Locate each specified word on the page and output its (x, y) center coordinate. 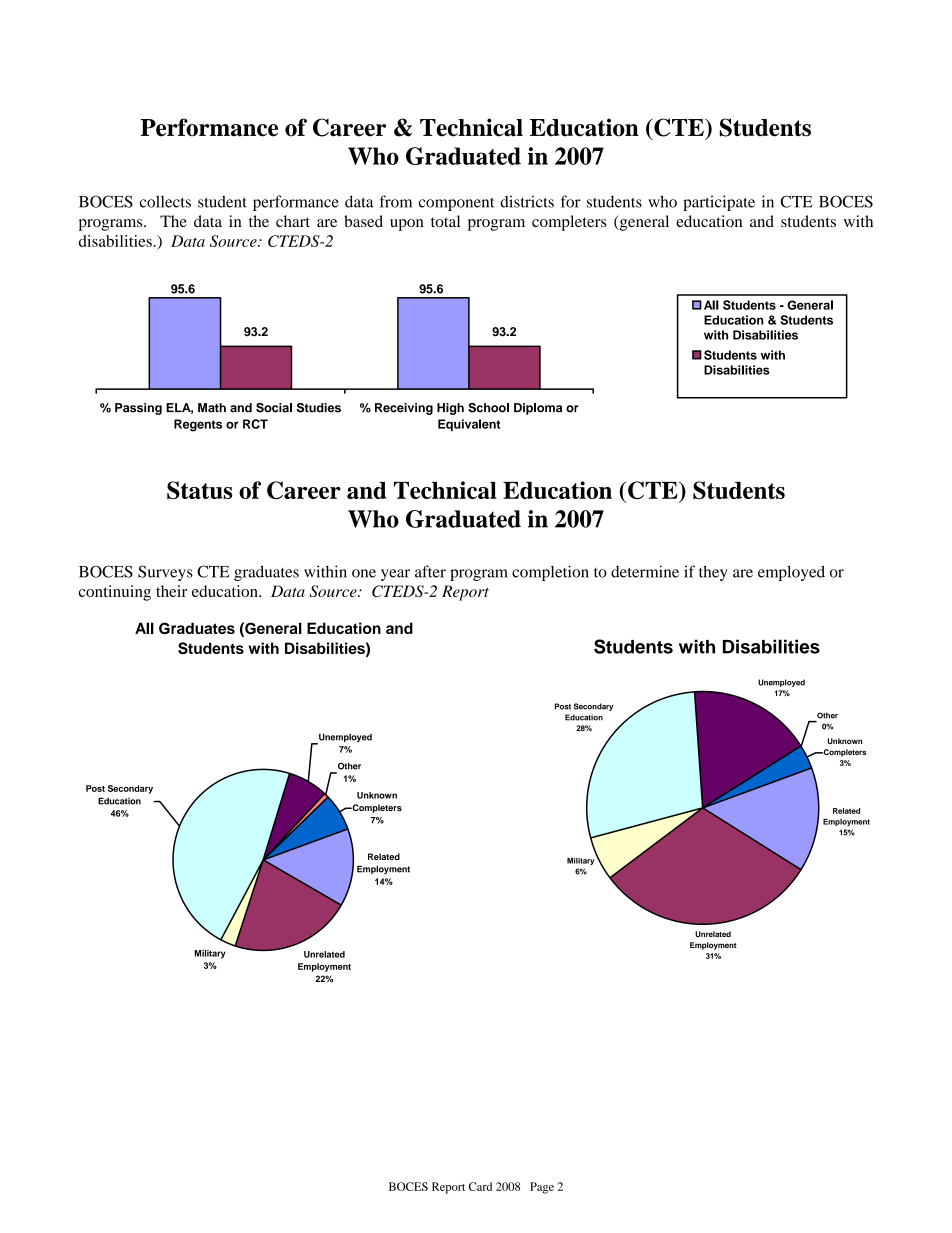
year (395, 575)
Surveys (165, 573)
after (430, 571)
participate (719, 203)
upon (407, 225)
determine (645, 571)
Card (480, 1186)
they (713, 573)
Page (542, 1188)
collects (165, 201)
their (171, 591)
